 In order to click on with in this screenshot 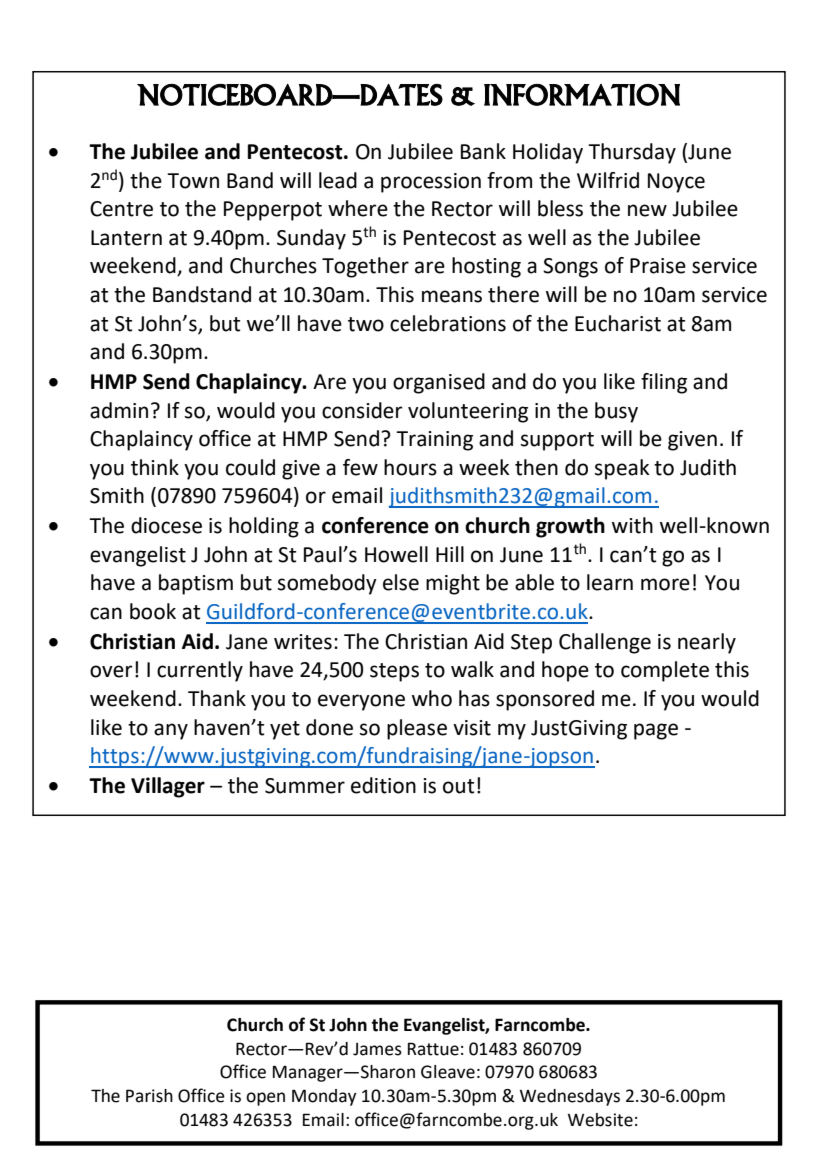, I will do `click(632, 525)`.
